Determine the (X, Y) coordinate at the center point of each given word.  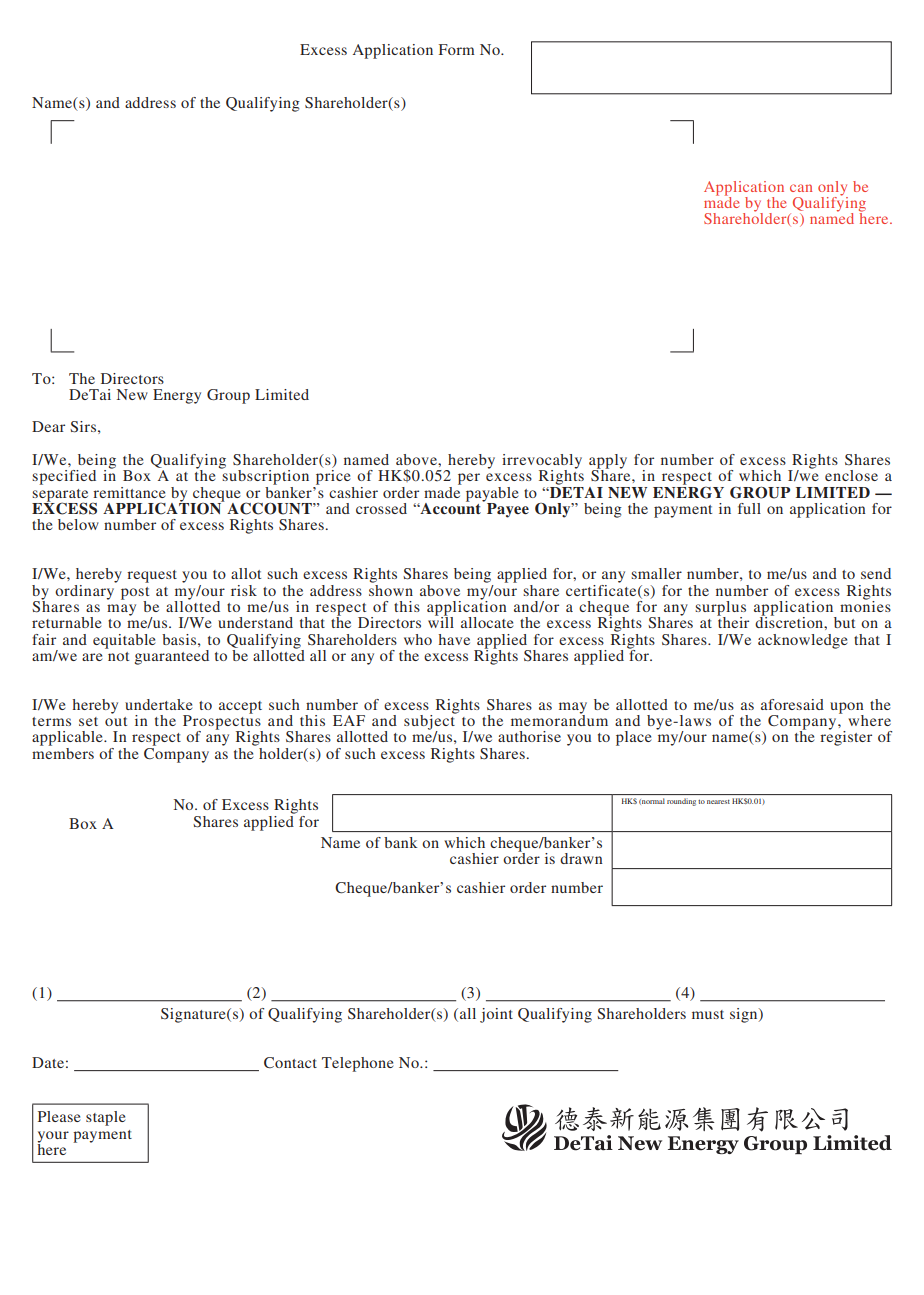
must (708, 1014)
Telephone (357, 1064)
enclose (851, 475)
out (116, 721)
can (801, 188)
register (846, 737)
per (469, 479)
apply (608, 462)
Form (457, 49)
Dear (48, 426)
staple (105, 1118)
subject (430, 722)
